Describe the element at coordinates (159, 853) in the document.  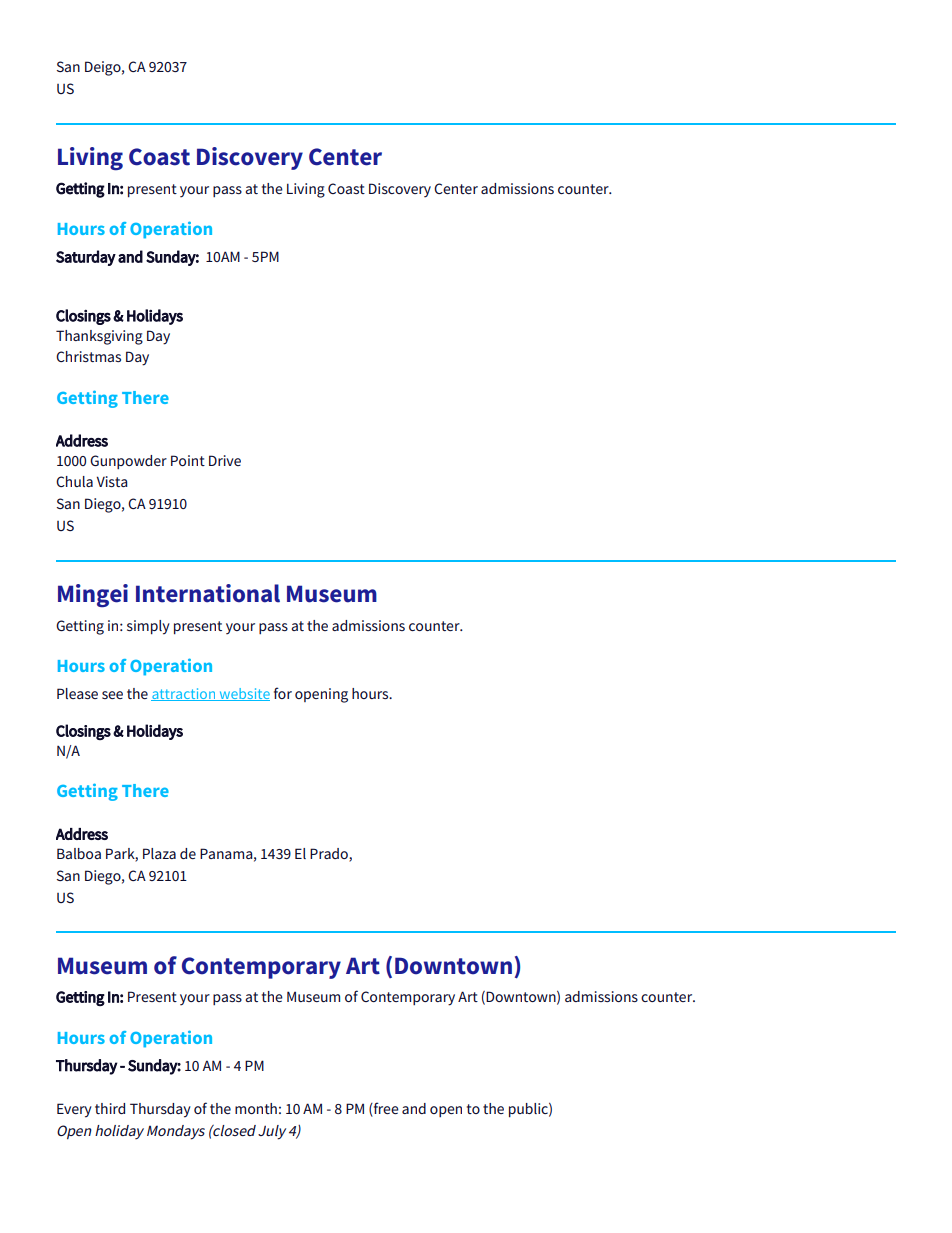
I see `Plaza` at that location.
